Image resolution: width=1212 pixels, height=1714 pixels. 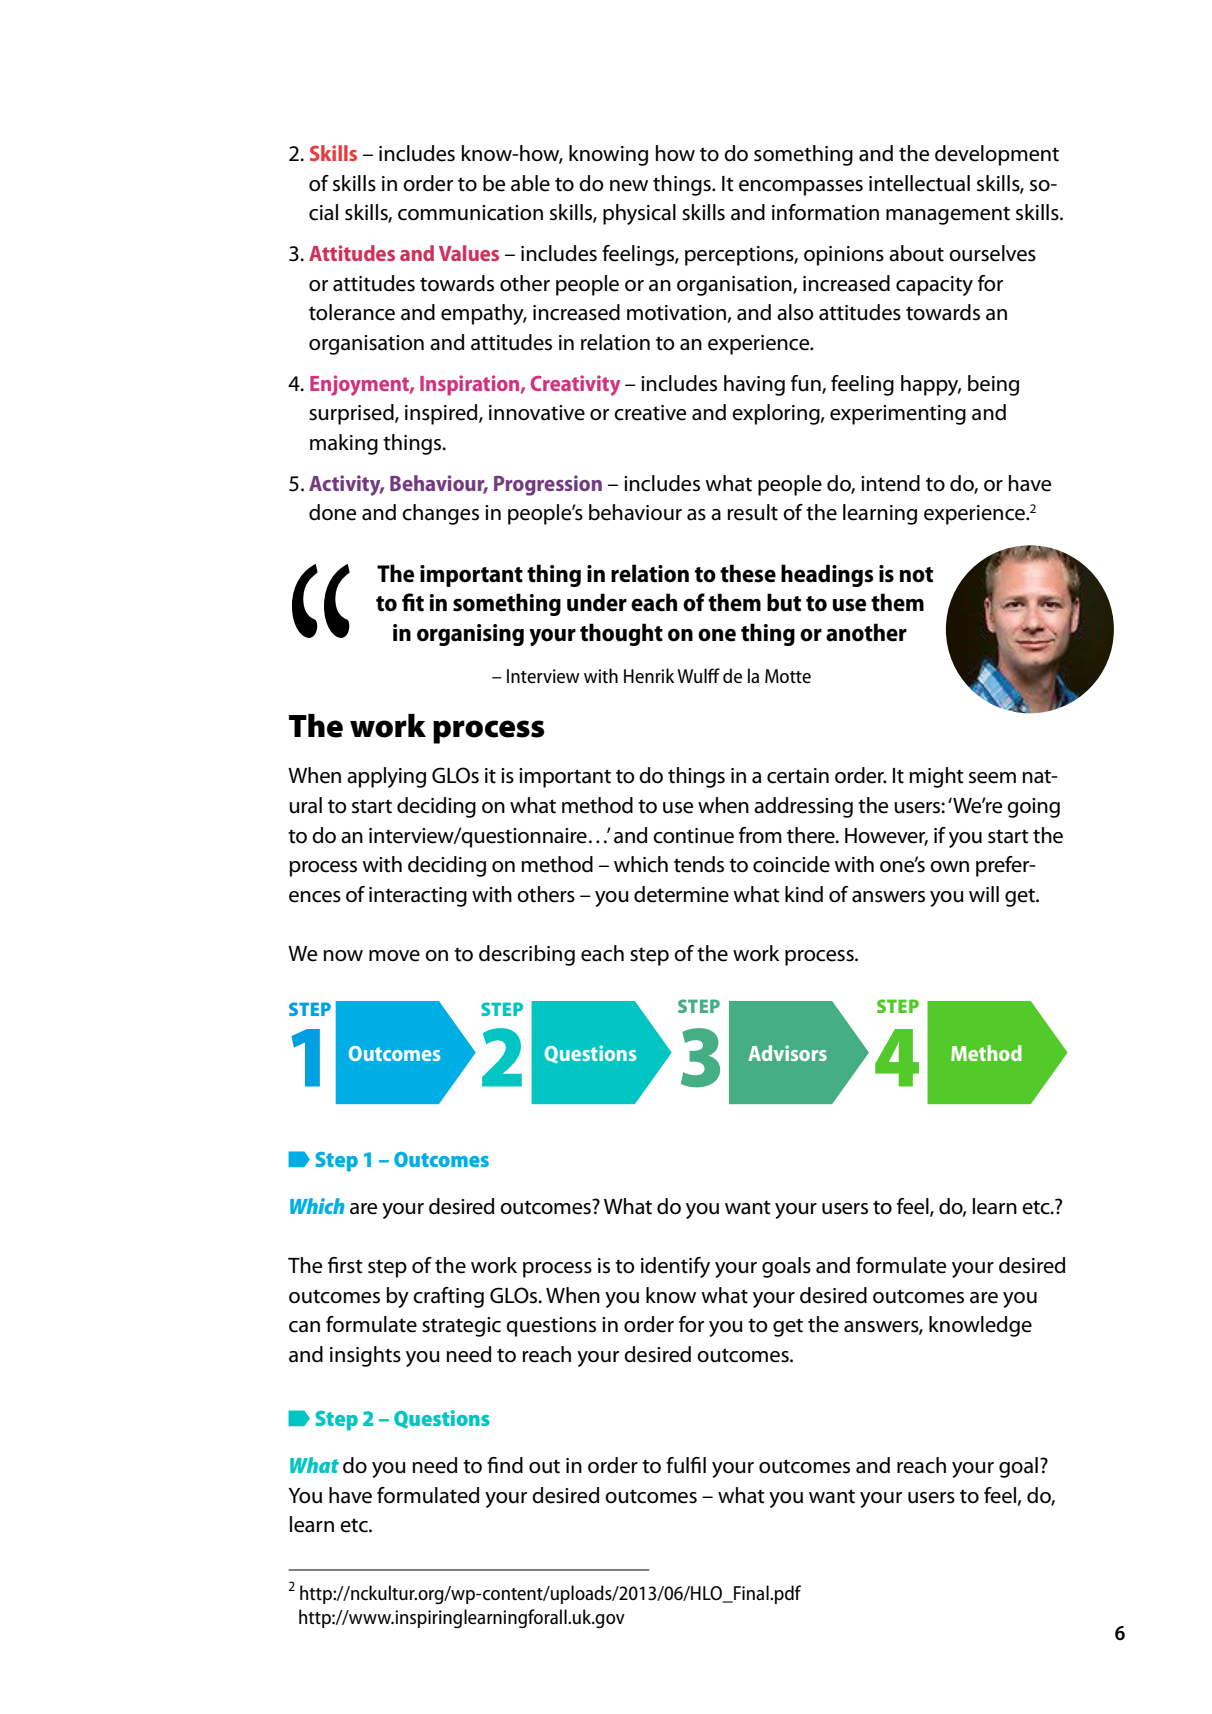 What do you see at coordinates (686, 1465) in the image?
I see `fulfil` at bounding box center [686, 1465].
